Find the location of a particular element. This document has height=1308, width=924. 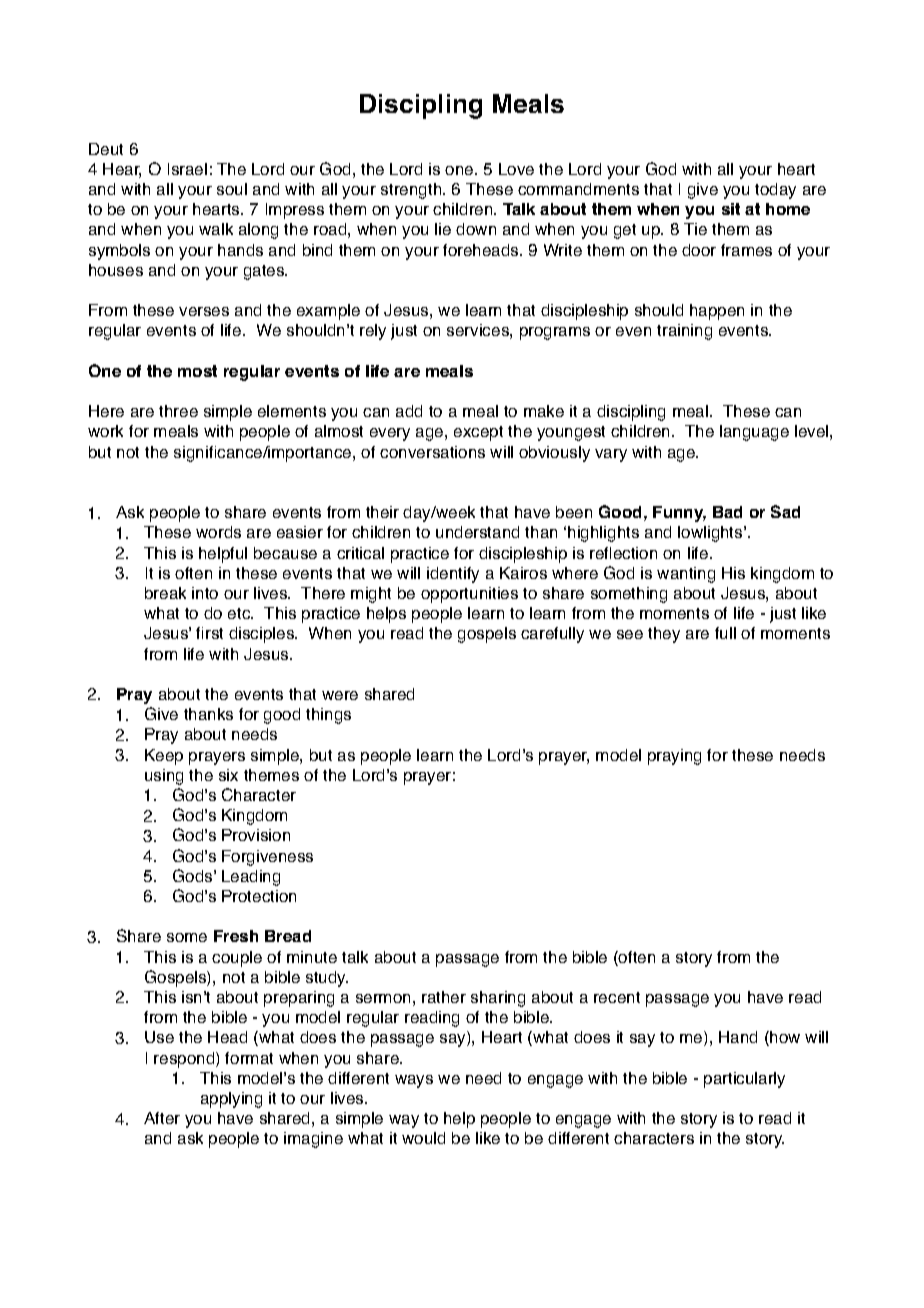

Leading is located at coordinates (251, 878).
